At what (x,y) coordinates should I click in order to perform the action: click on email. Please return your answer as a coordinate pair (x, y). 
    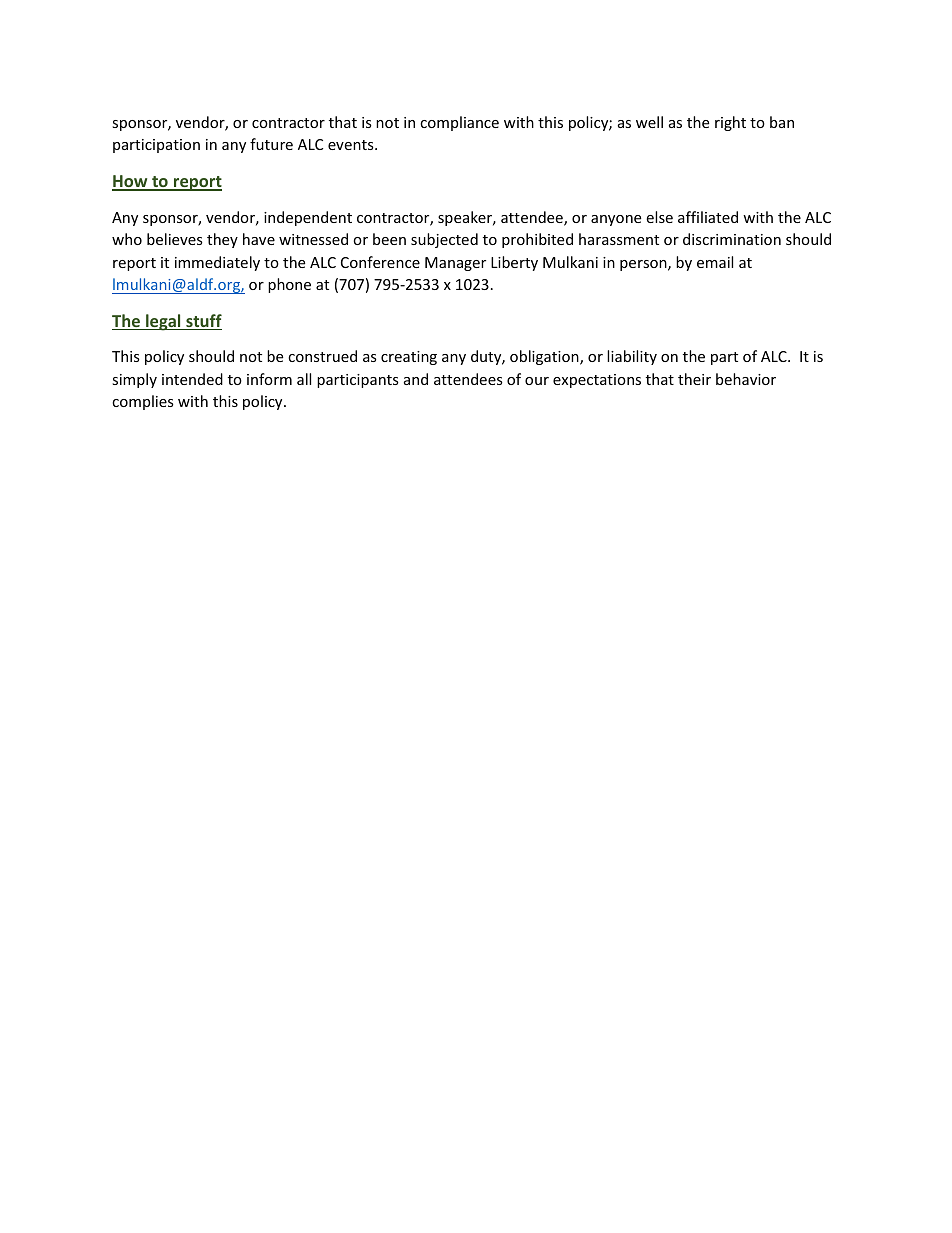
    Looking at the image, I should click on (715, 262).
